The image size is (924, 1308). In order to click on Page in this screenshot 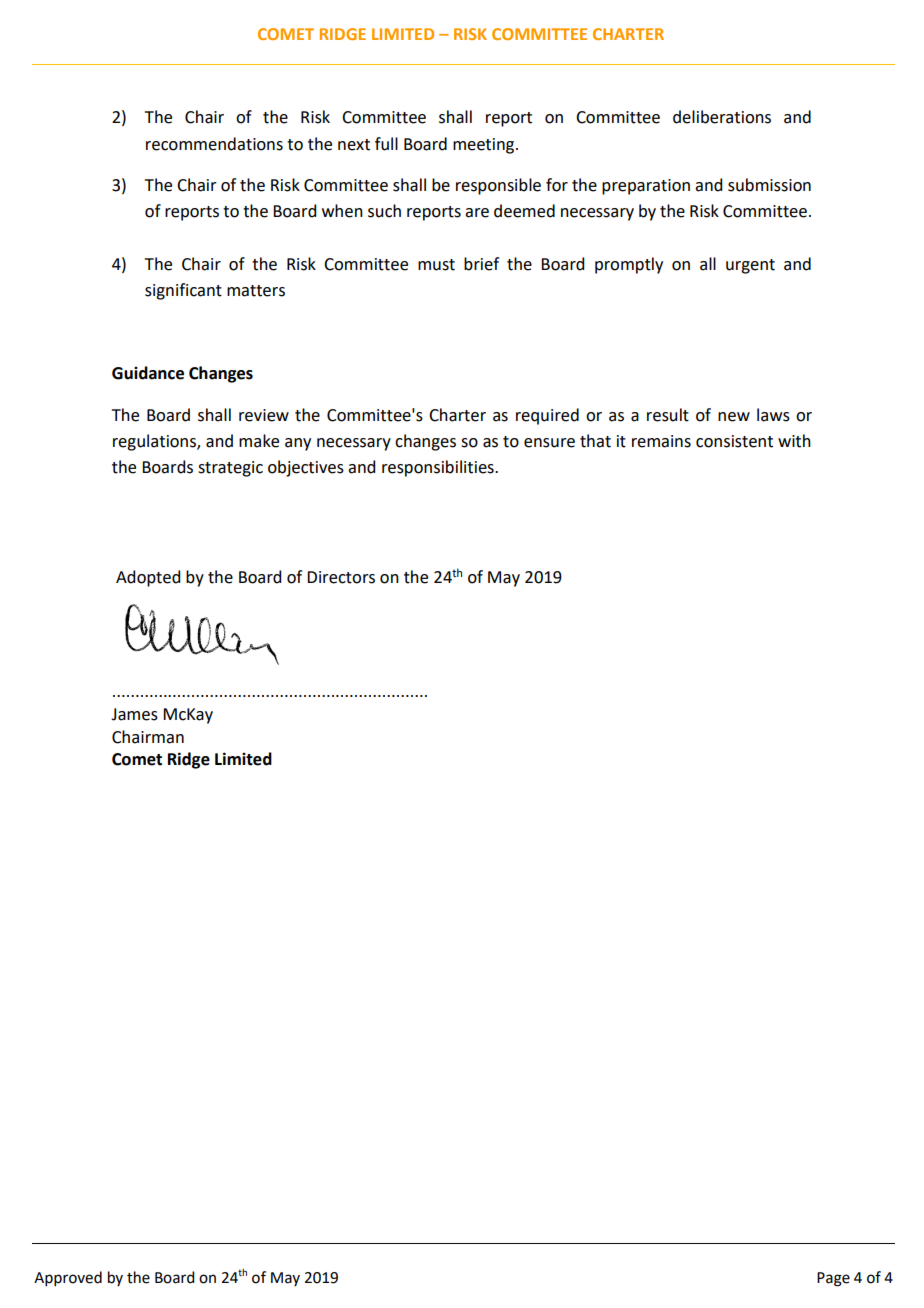, I will do `click(833, 1279)`.
